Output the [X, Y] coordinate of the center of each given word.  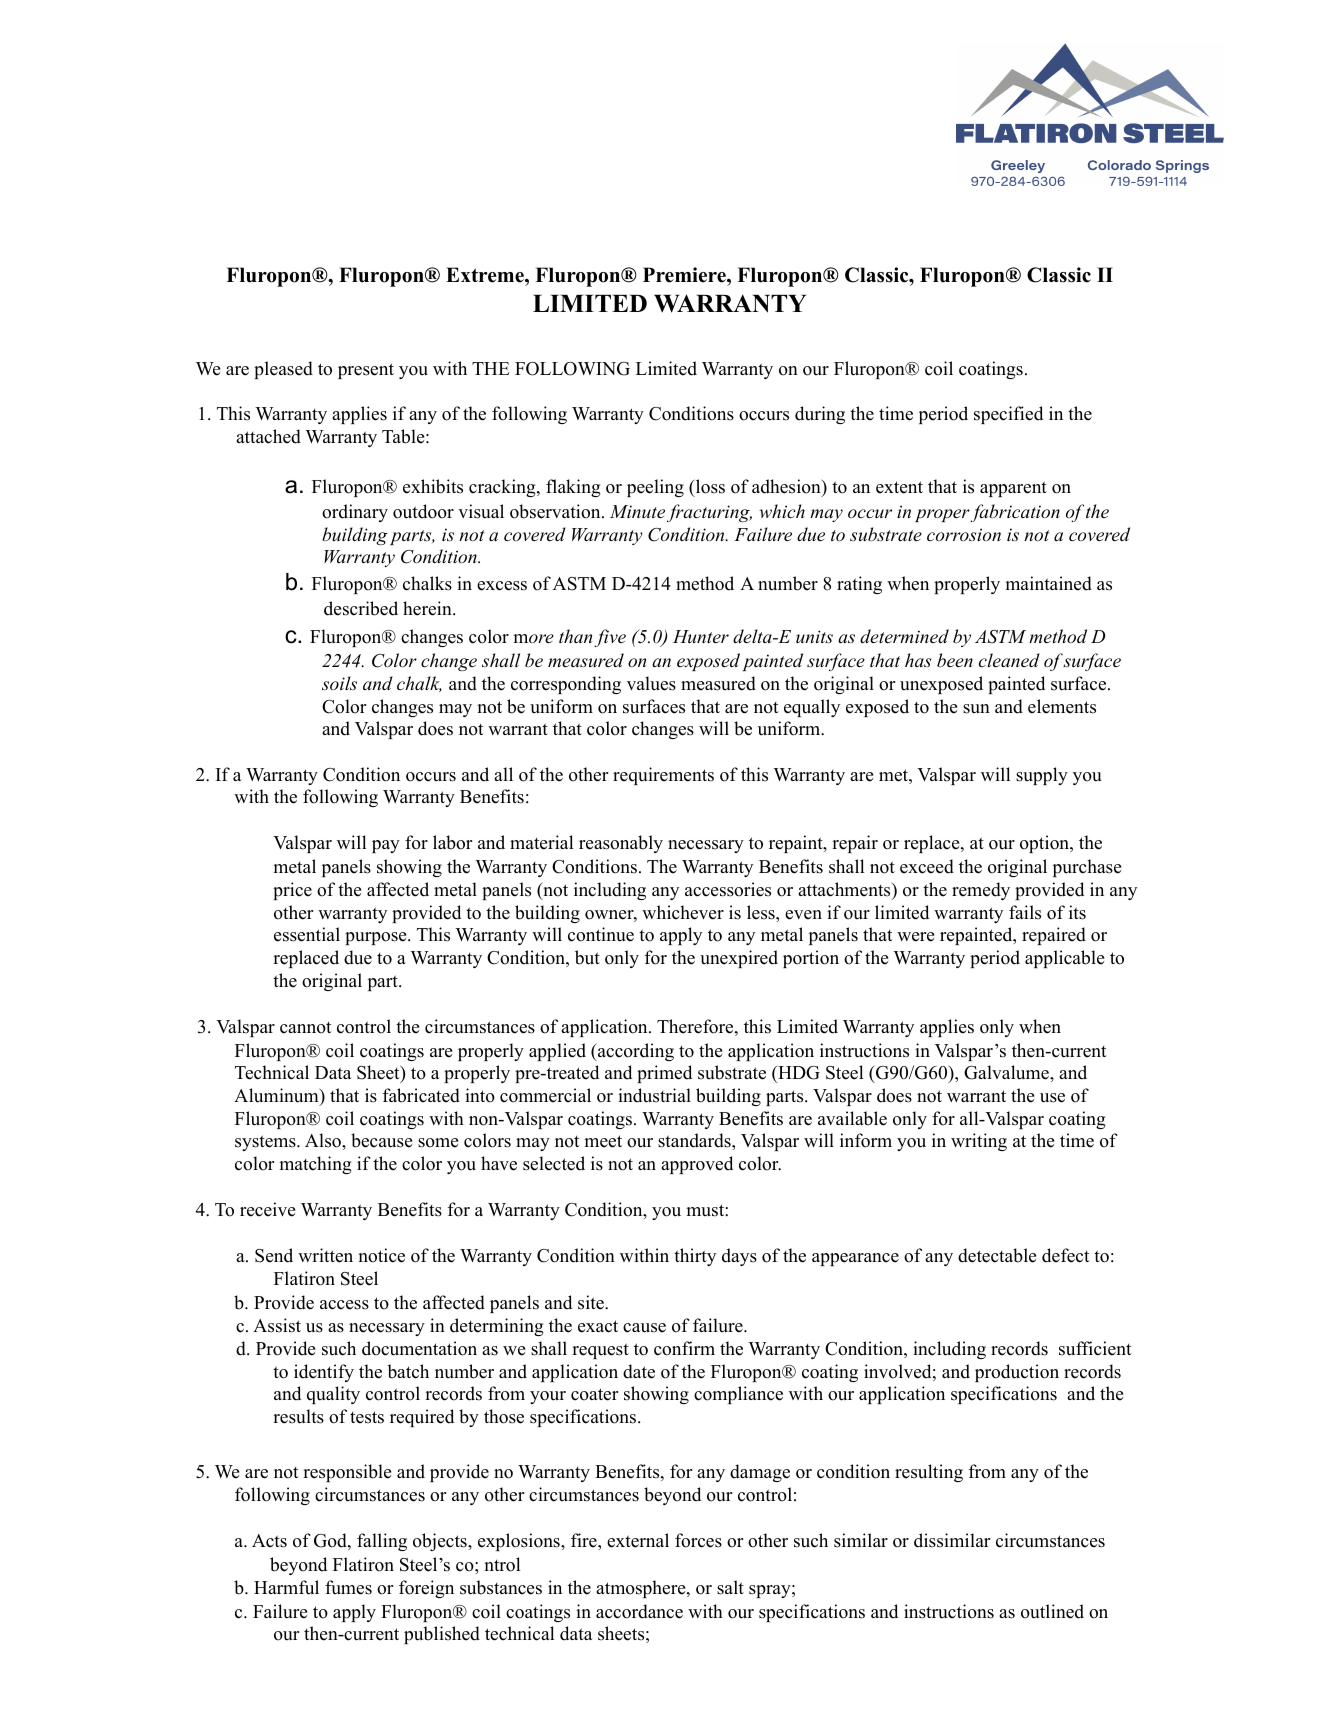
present [366, 371]
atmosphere [642, 1589]
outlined [1052, 1611]
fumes [348, 1587]
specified [1008, 415]
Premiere [685, 275]
